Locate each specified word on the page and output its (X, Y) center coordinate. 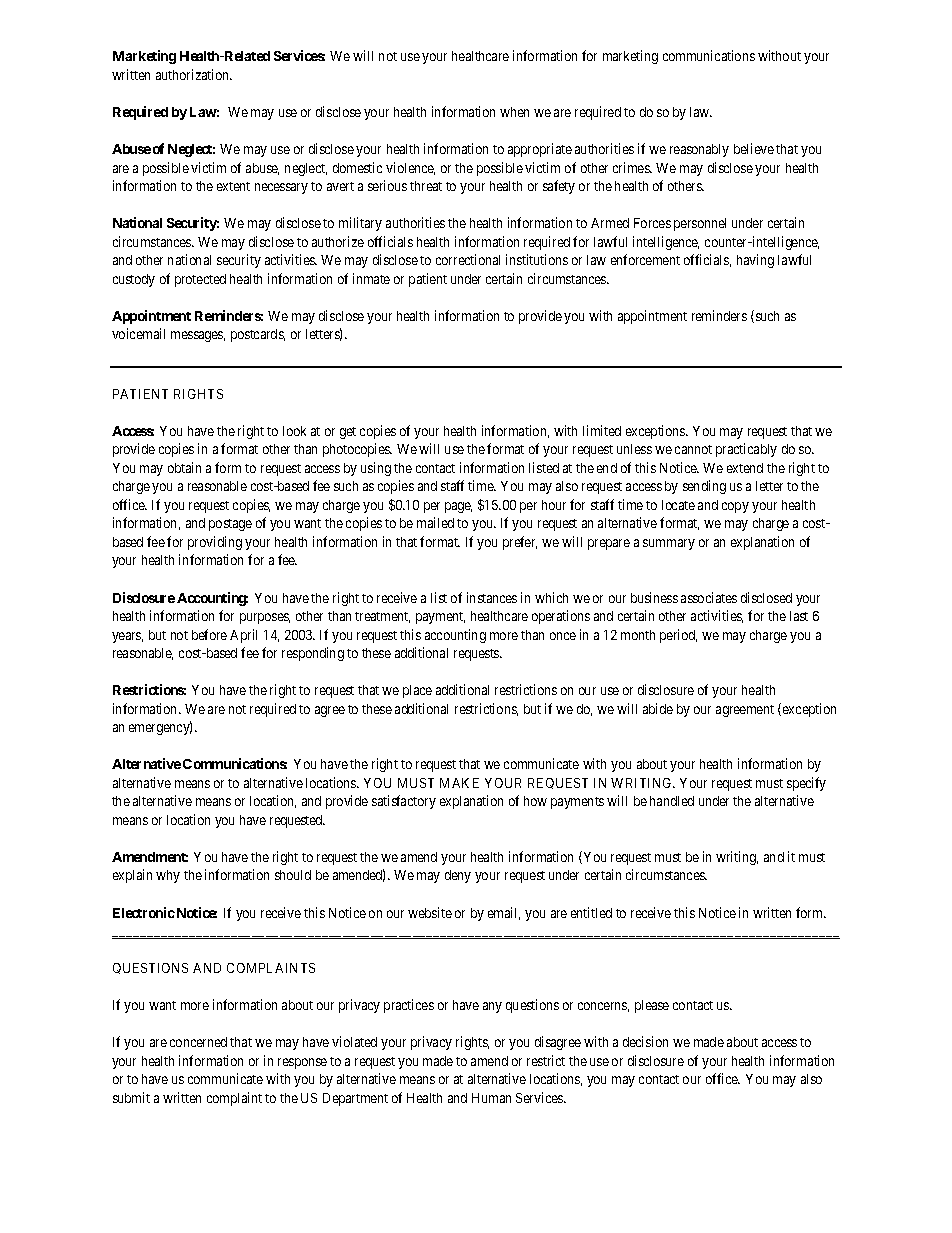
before (209, 634)
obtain (184, 467)
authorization (193, 74)
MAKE (459, 783)
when (514, 112)
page (458, 507)
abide (658, 708)
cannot (693, 449)
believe (754, 148)
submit (131, 1097)
